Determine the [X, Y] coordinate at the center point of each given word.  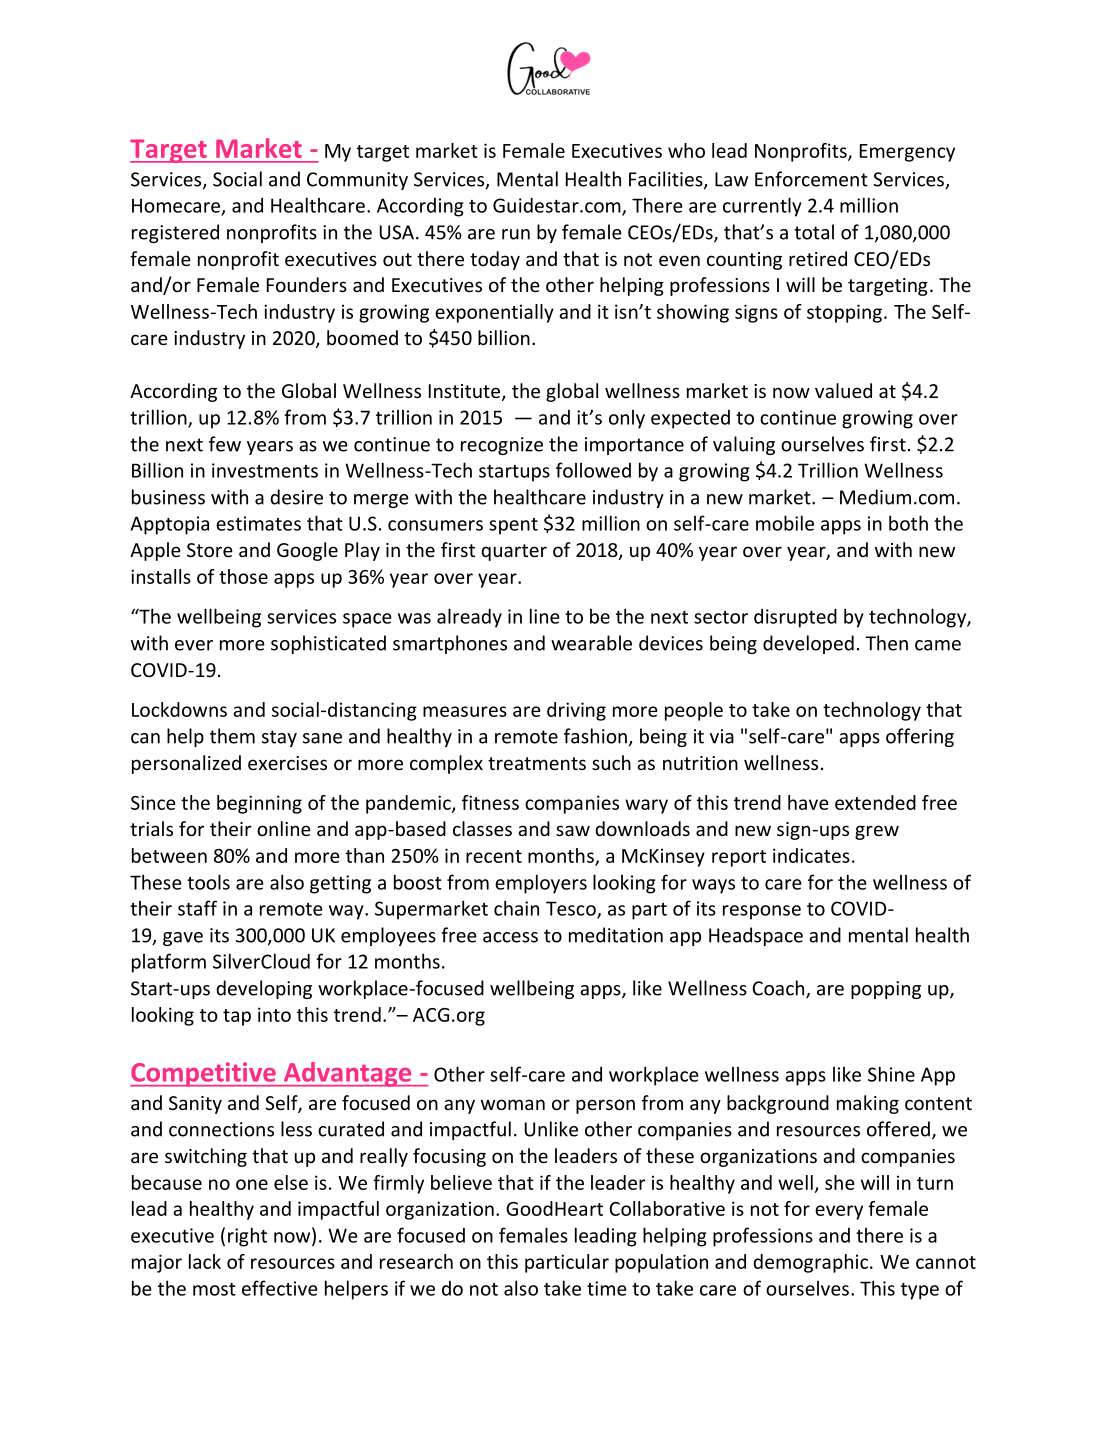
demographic [812, 1263]
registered [175, 233]
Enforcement [811, 179]
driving [576, 711]
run [516, 234]
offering [920, 737]
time [607, 1288]
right [247, 1237]
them [232, 736]
